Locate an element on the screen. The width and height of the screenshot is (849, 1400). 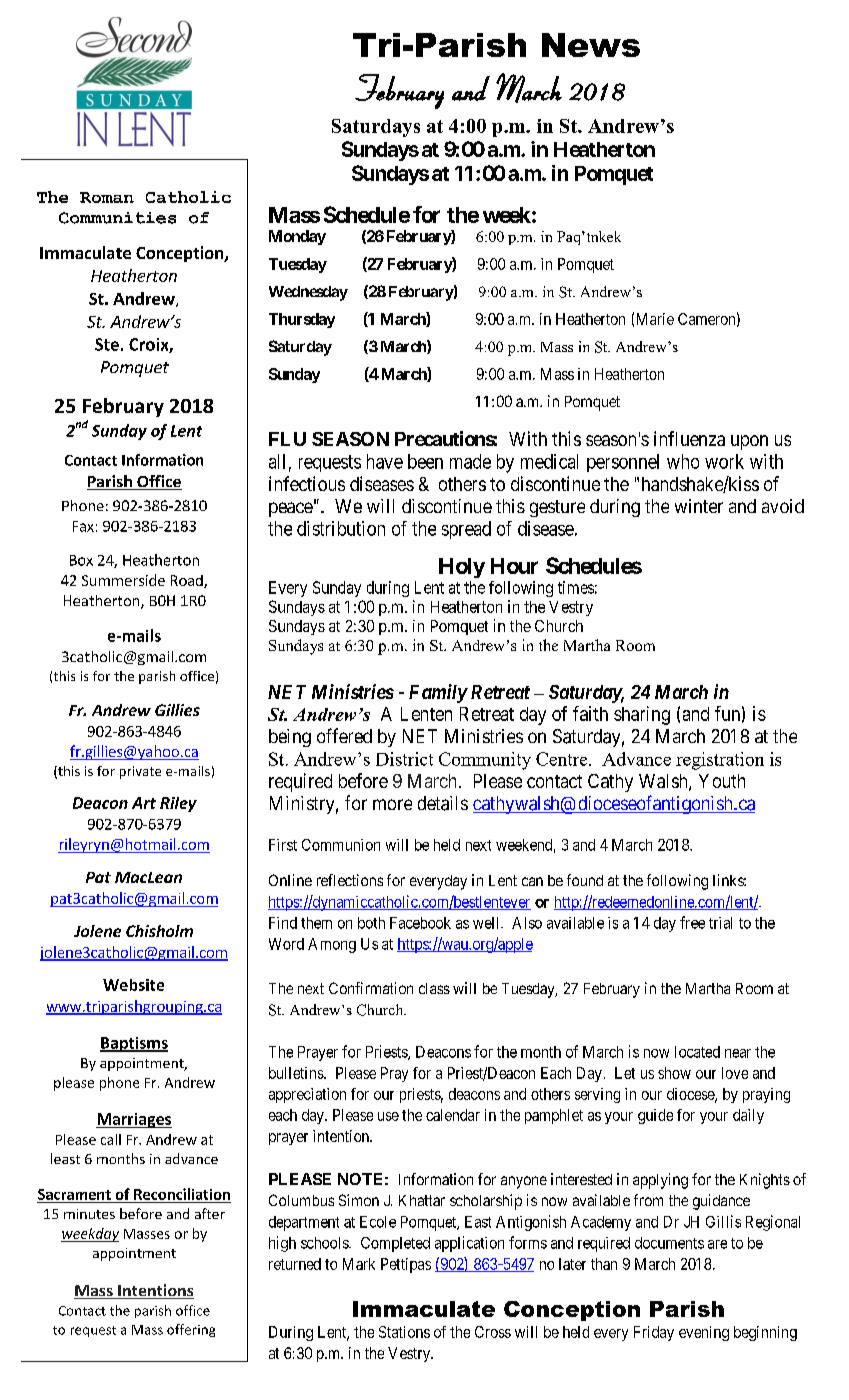
Roman is located at coordinates (107, 197).
